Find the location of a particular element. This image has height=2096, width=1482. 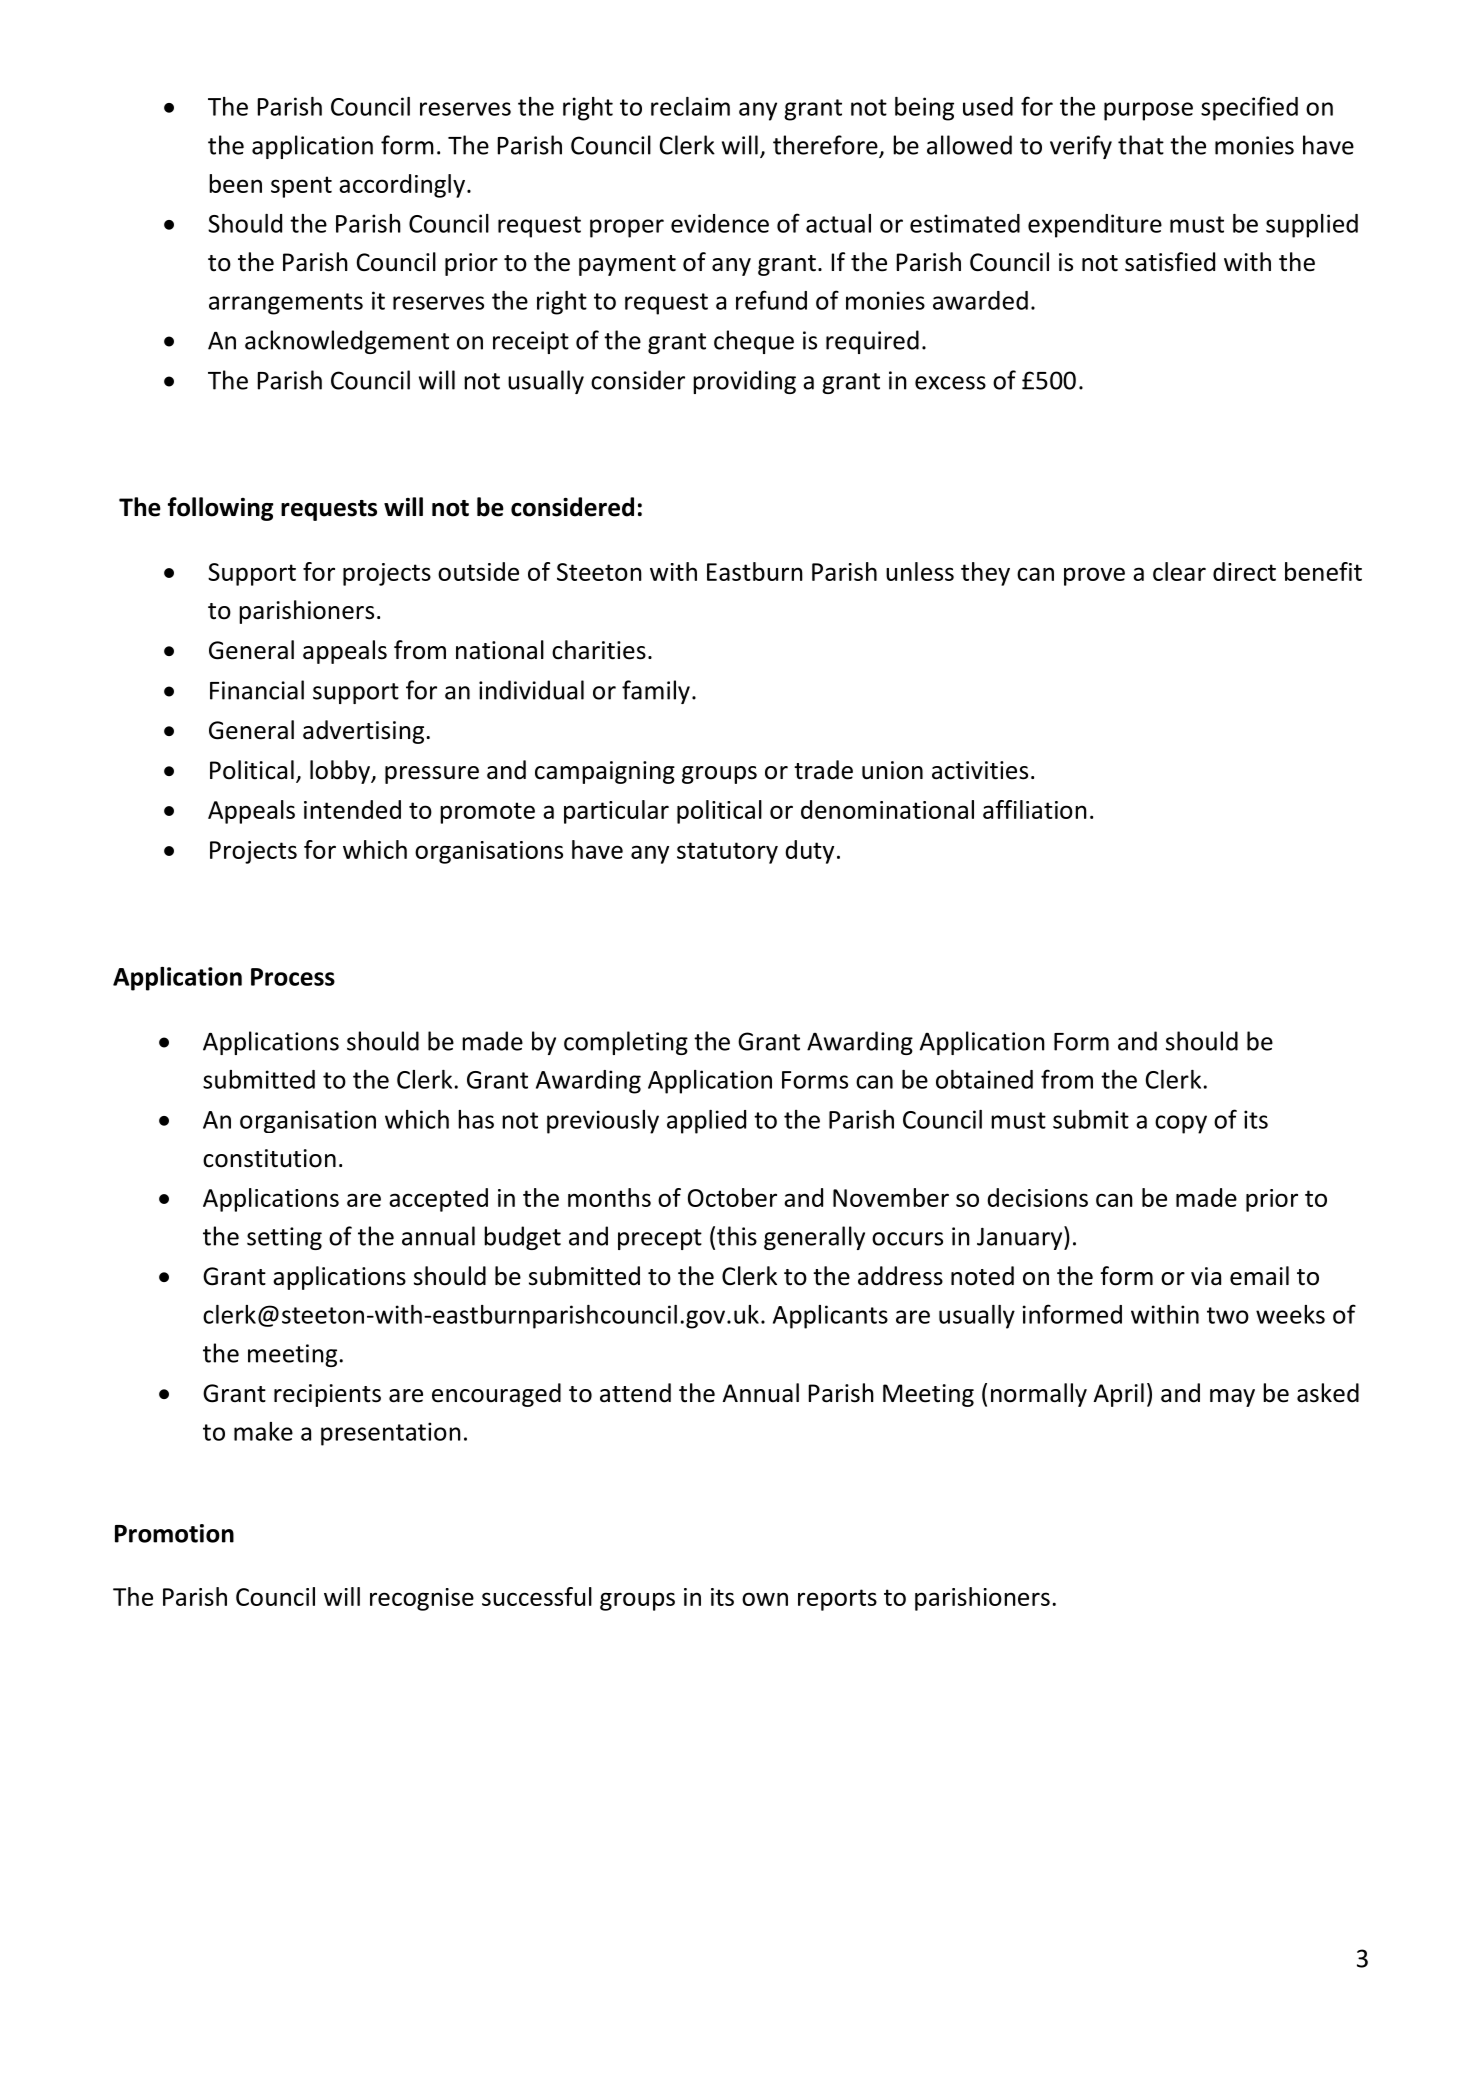

Financial is located at coordinates (257, 690).
